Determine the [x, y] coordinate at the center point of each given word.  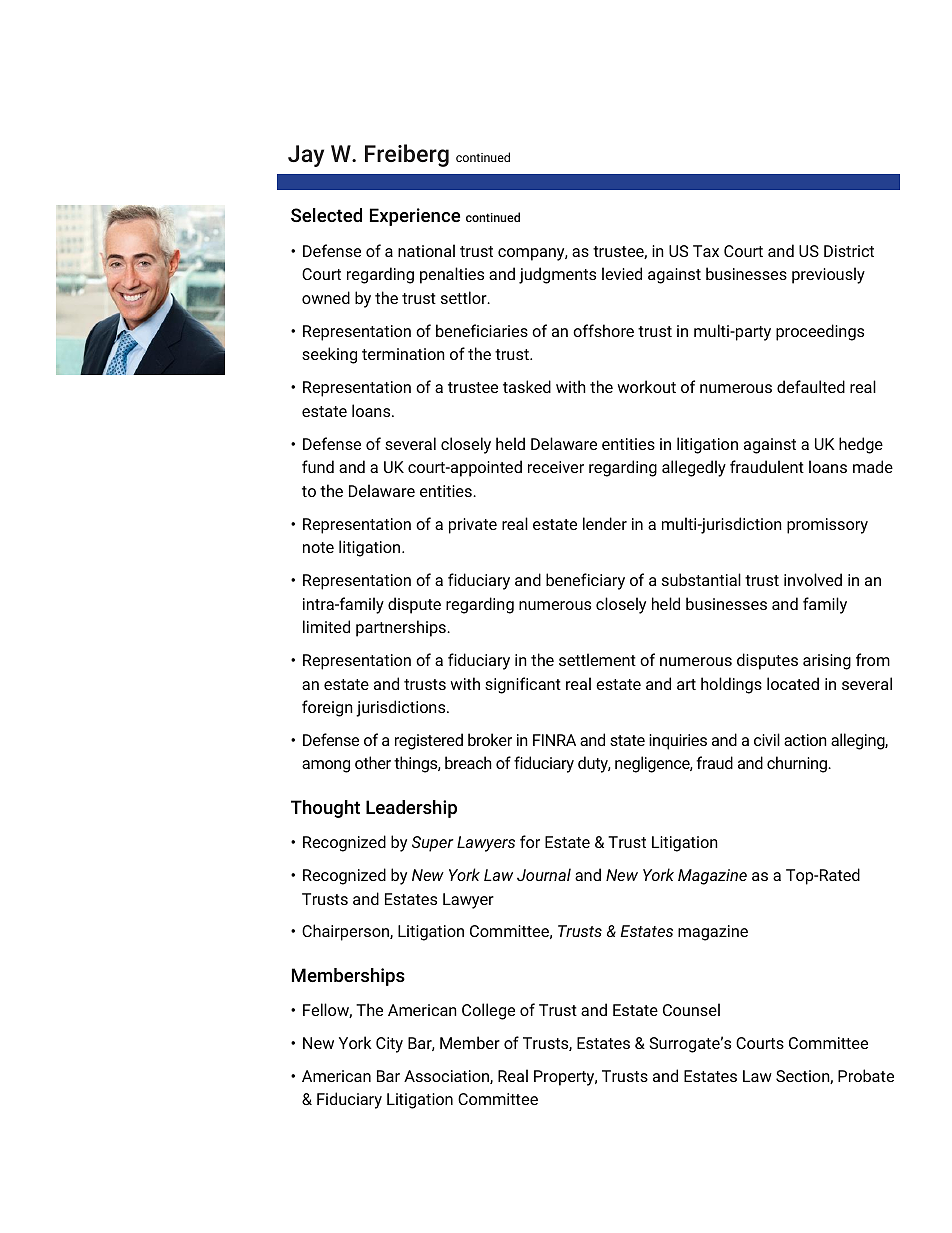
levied [622, 273]
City [389, 1045]
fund [318, 466]
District [849, 251]
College [488, 1011]
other [373, 762]
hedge [861, 445]
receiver [556, 467]
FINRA [554, 740]
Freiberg [407, 155]
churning [798, 764]
